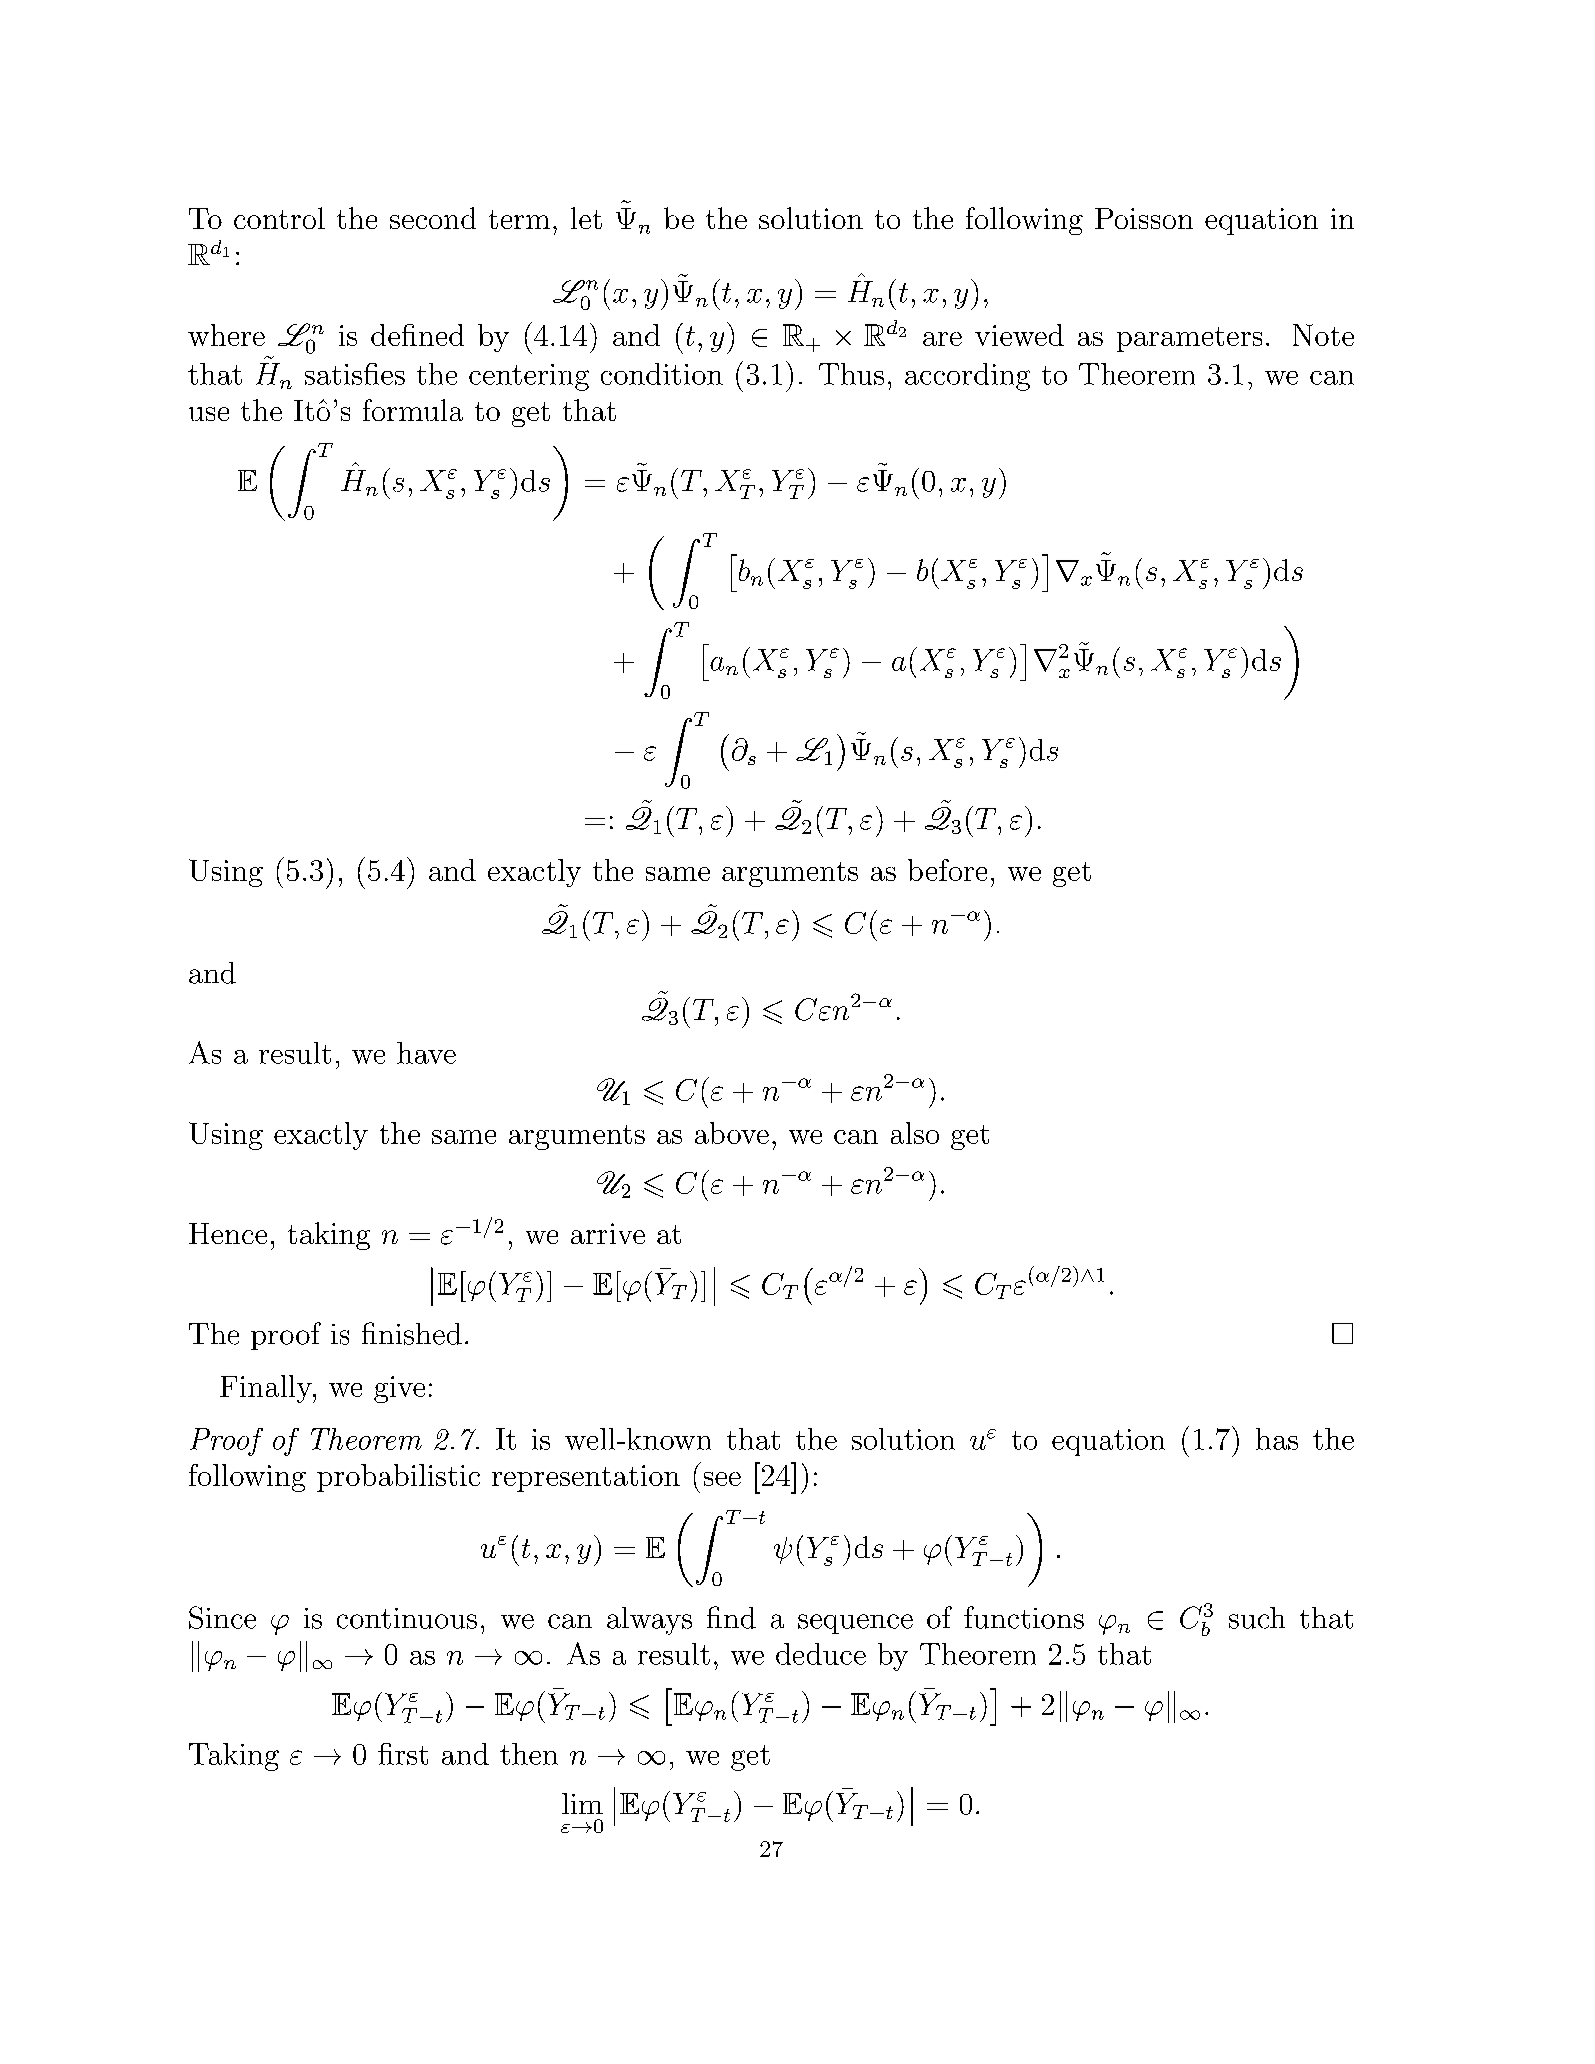 The image size is (1595, 2064). Describe the element at coordinates (1144, 218) in the screenshot. I see `Poisson` at that location.
